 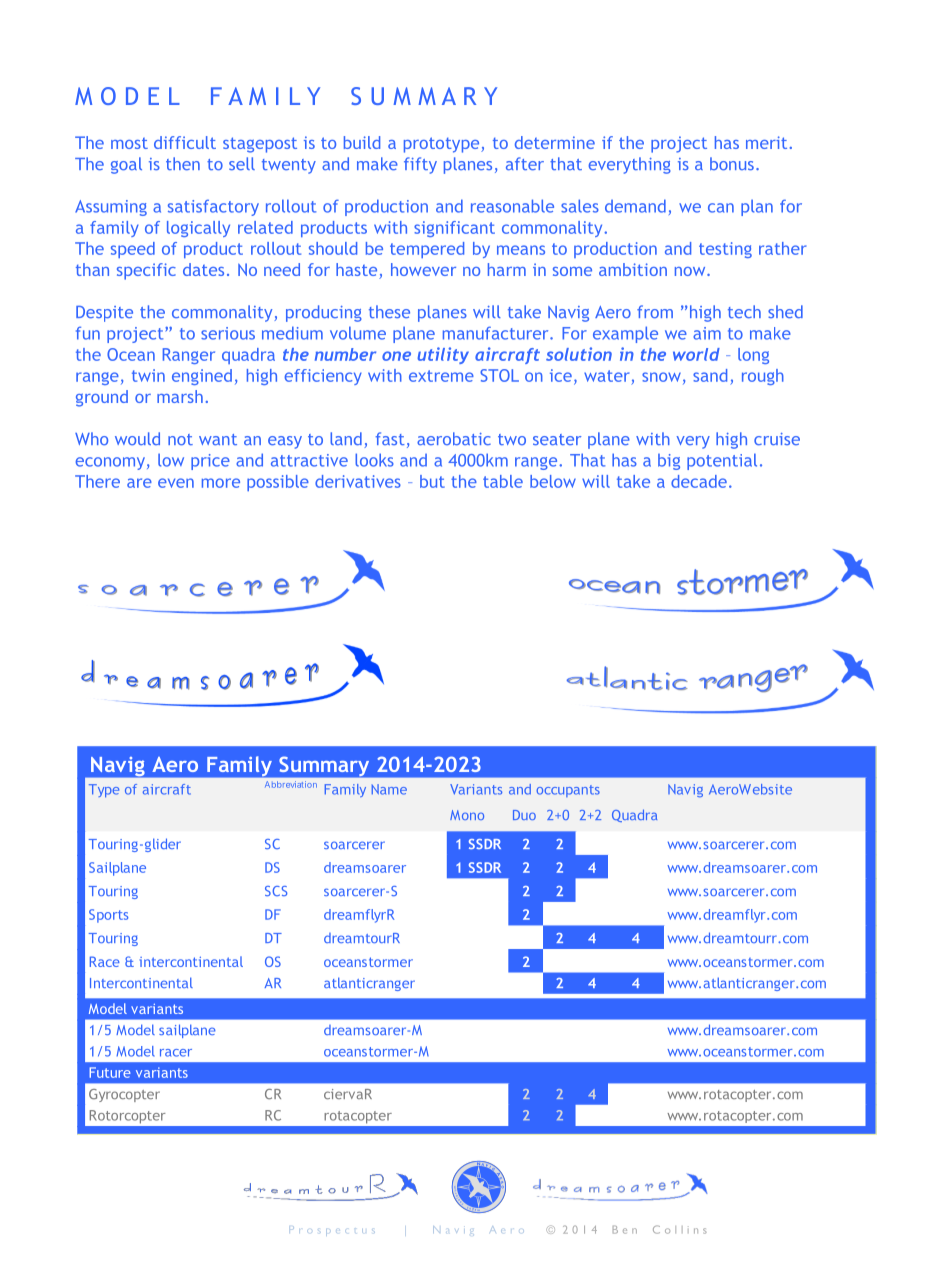 I want to click on even, so click(x=176, y=483).
